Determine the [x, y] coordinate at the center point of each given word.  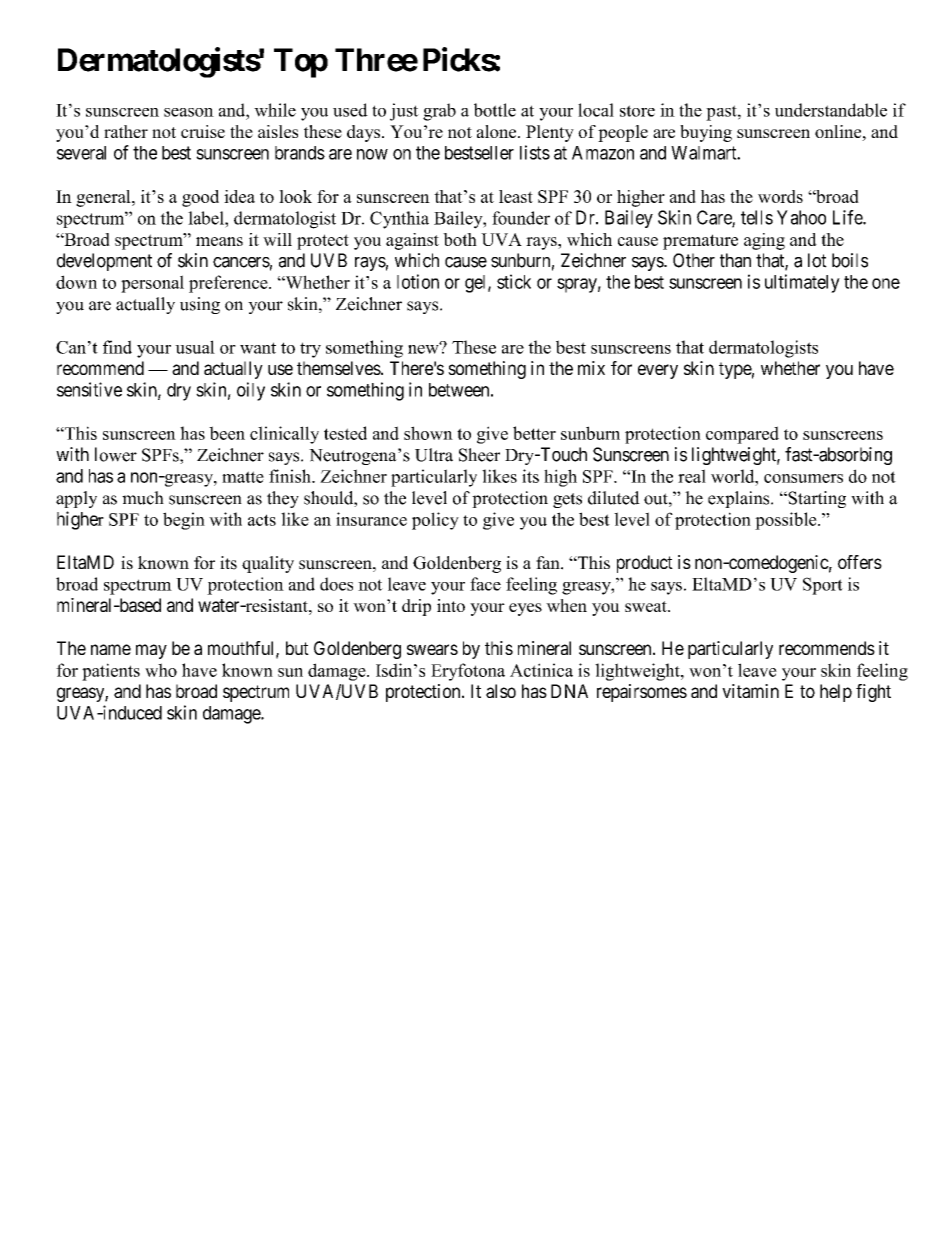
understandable [831, 110]
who [161, 670]
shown [428, 433]
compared [742, 435]
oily [251, 391]
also [501, 691]
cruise [203, 131]
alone [498, 131]
